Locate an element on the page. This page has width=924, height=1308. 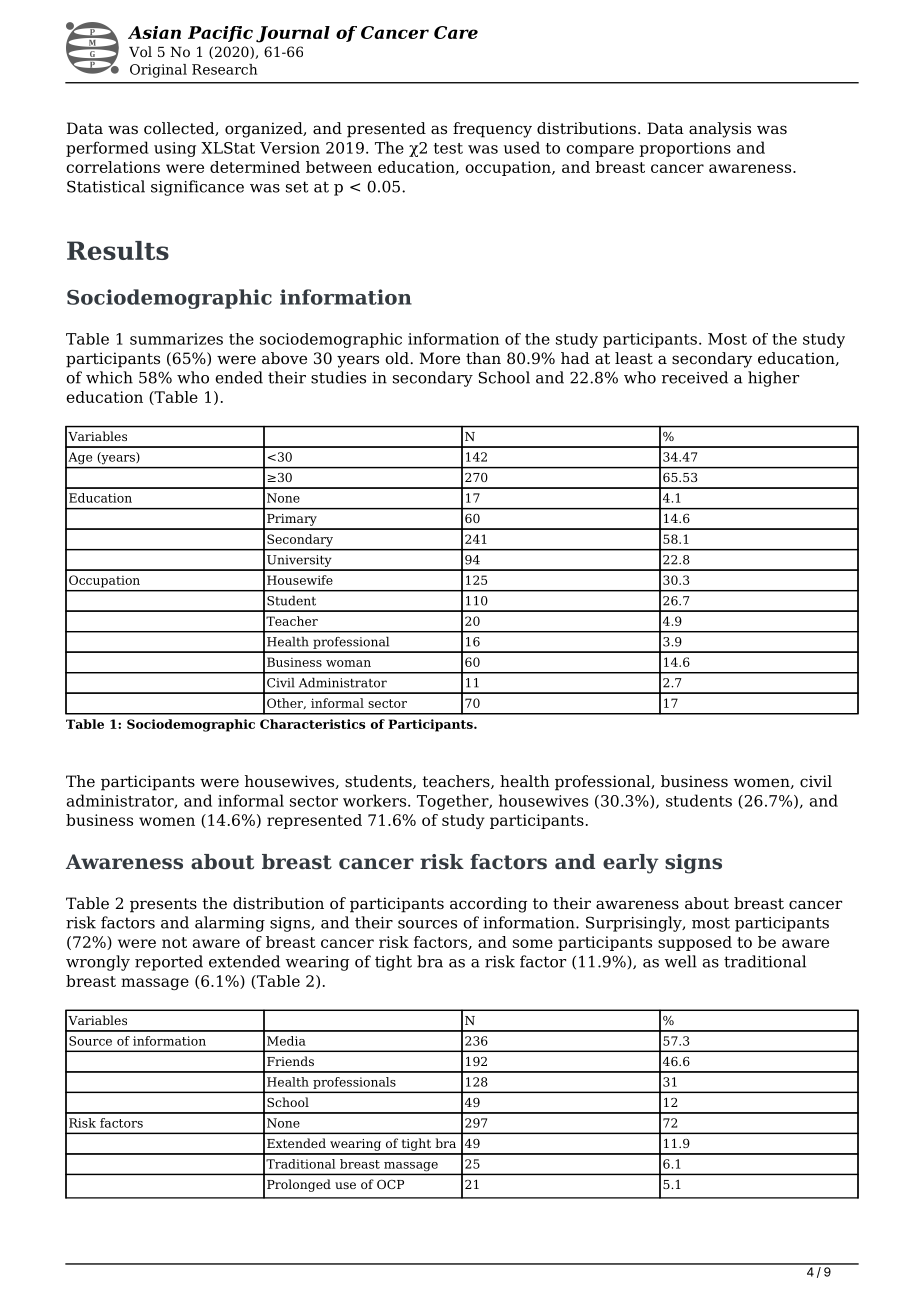
OCP is located at coordinates (390, 1184).
